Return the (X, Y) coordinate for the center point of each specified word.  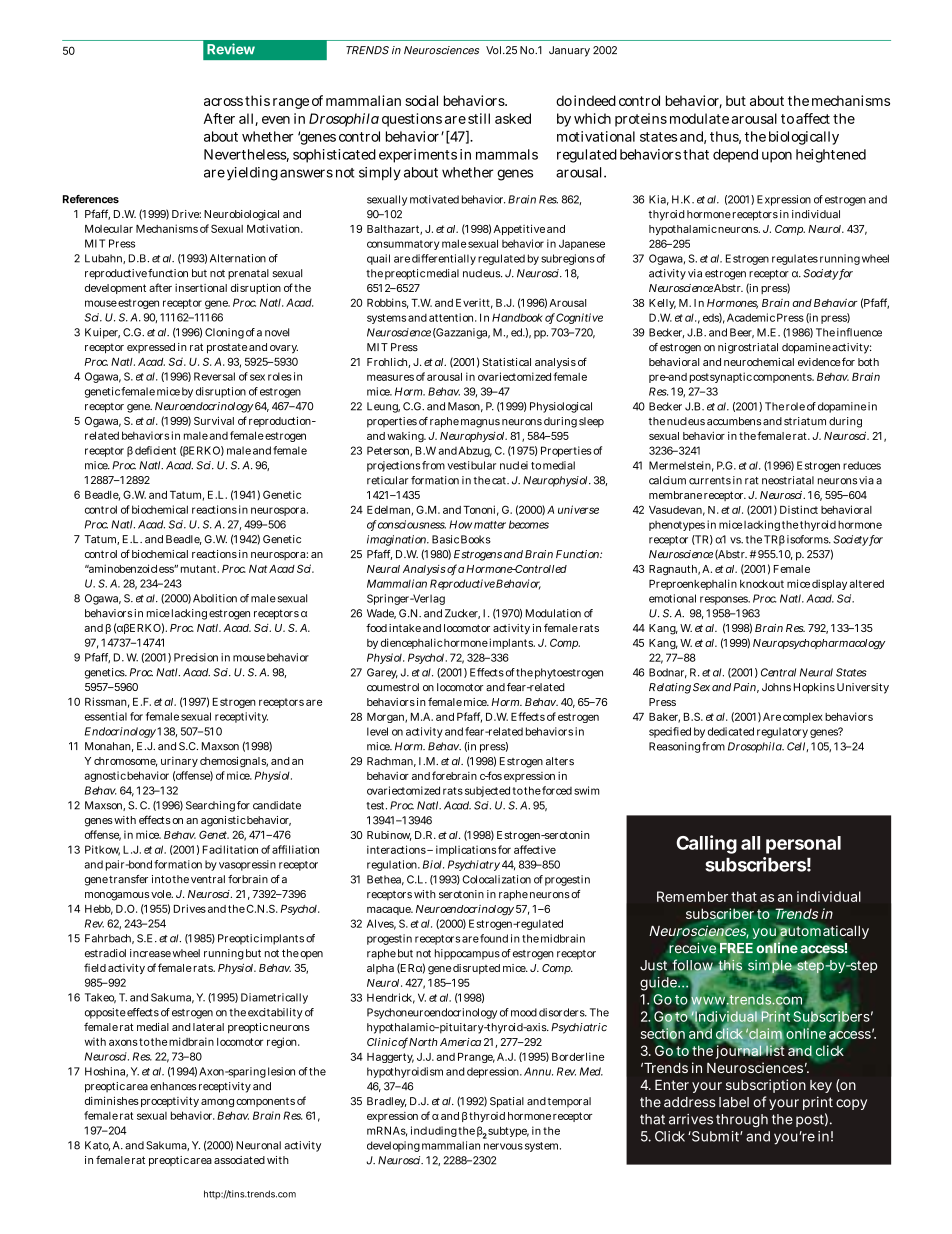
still (479, 118)
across (223, 102)
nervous (503, 1146)
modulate (699, 118)
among (217, 1103)
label (734, 1102)
